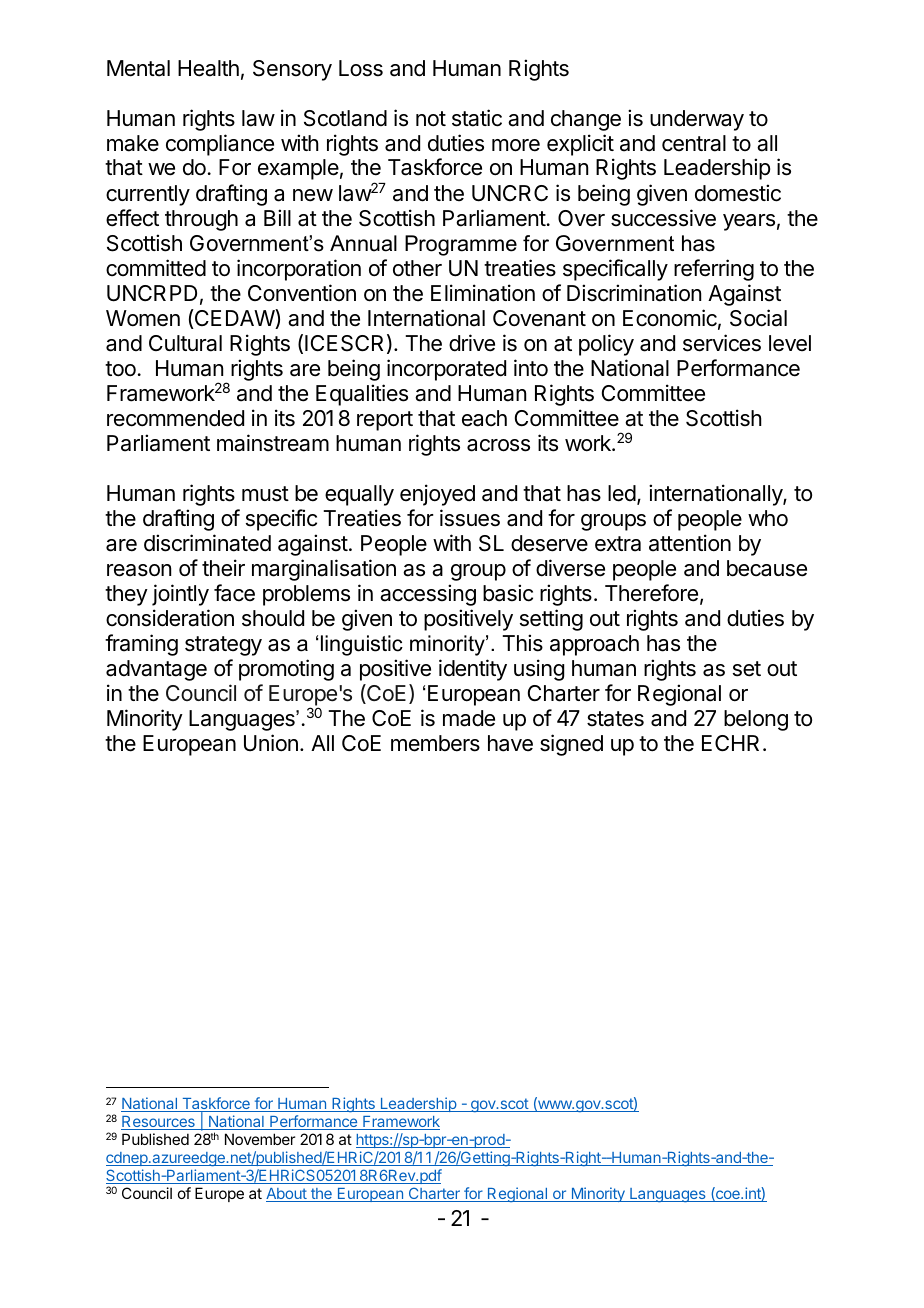  I want to click on About, so click(287, 1195).
